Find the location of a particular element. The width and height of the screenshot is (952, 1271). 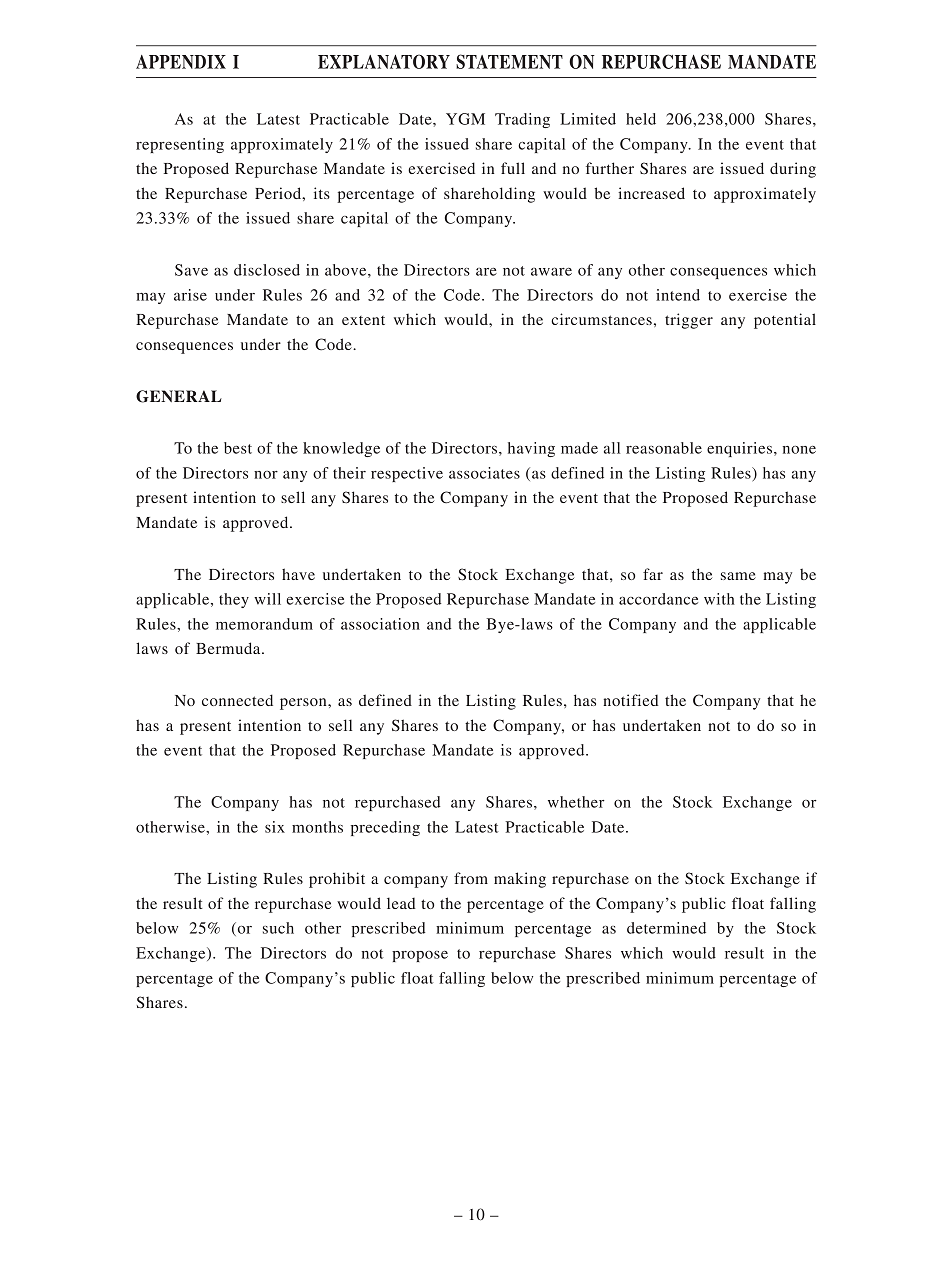

intend is located at coordinates (678, 295).
